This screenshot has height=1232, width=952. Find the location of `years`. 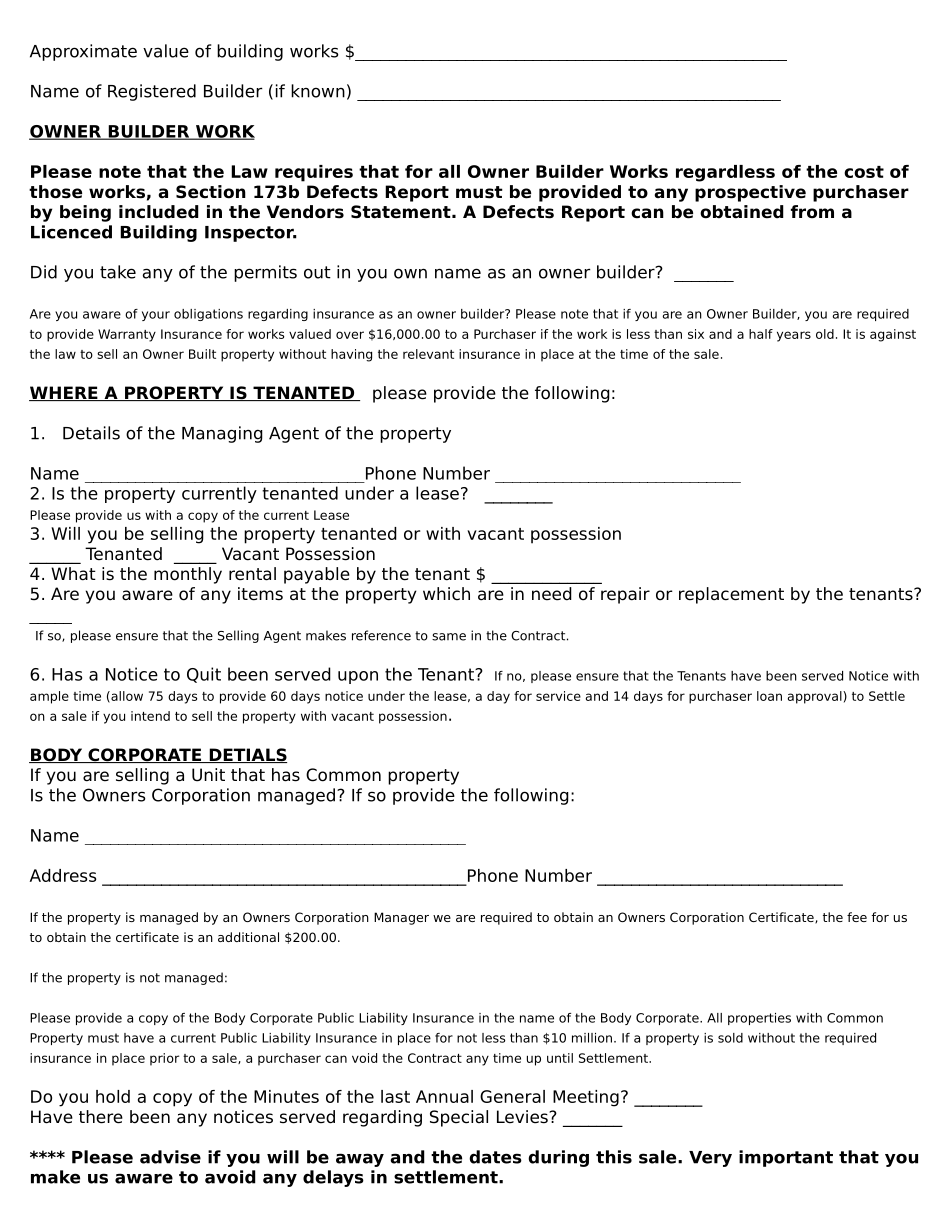

years is located at coordinates (794, 336).
